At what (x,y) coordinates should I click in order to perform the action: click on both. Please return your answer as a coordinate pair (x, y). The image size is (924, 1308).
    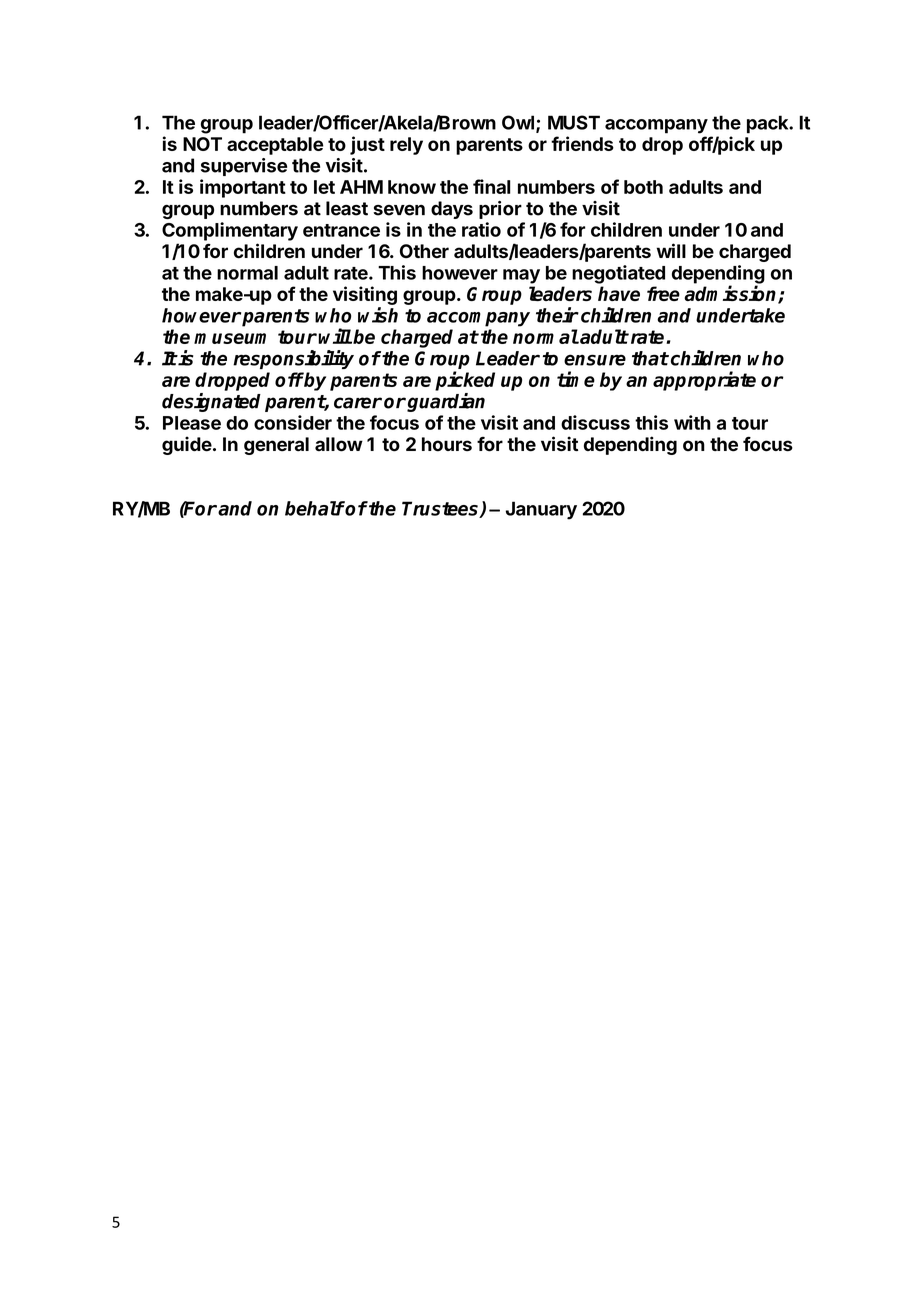
    Looking at the image, I should click on (643, 187).
